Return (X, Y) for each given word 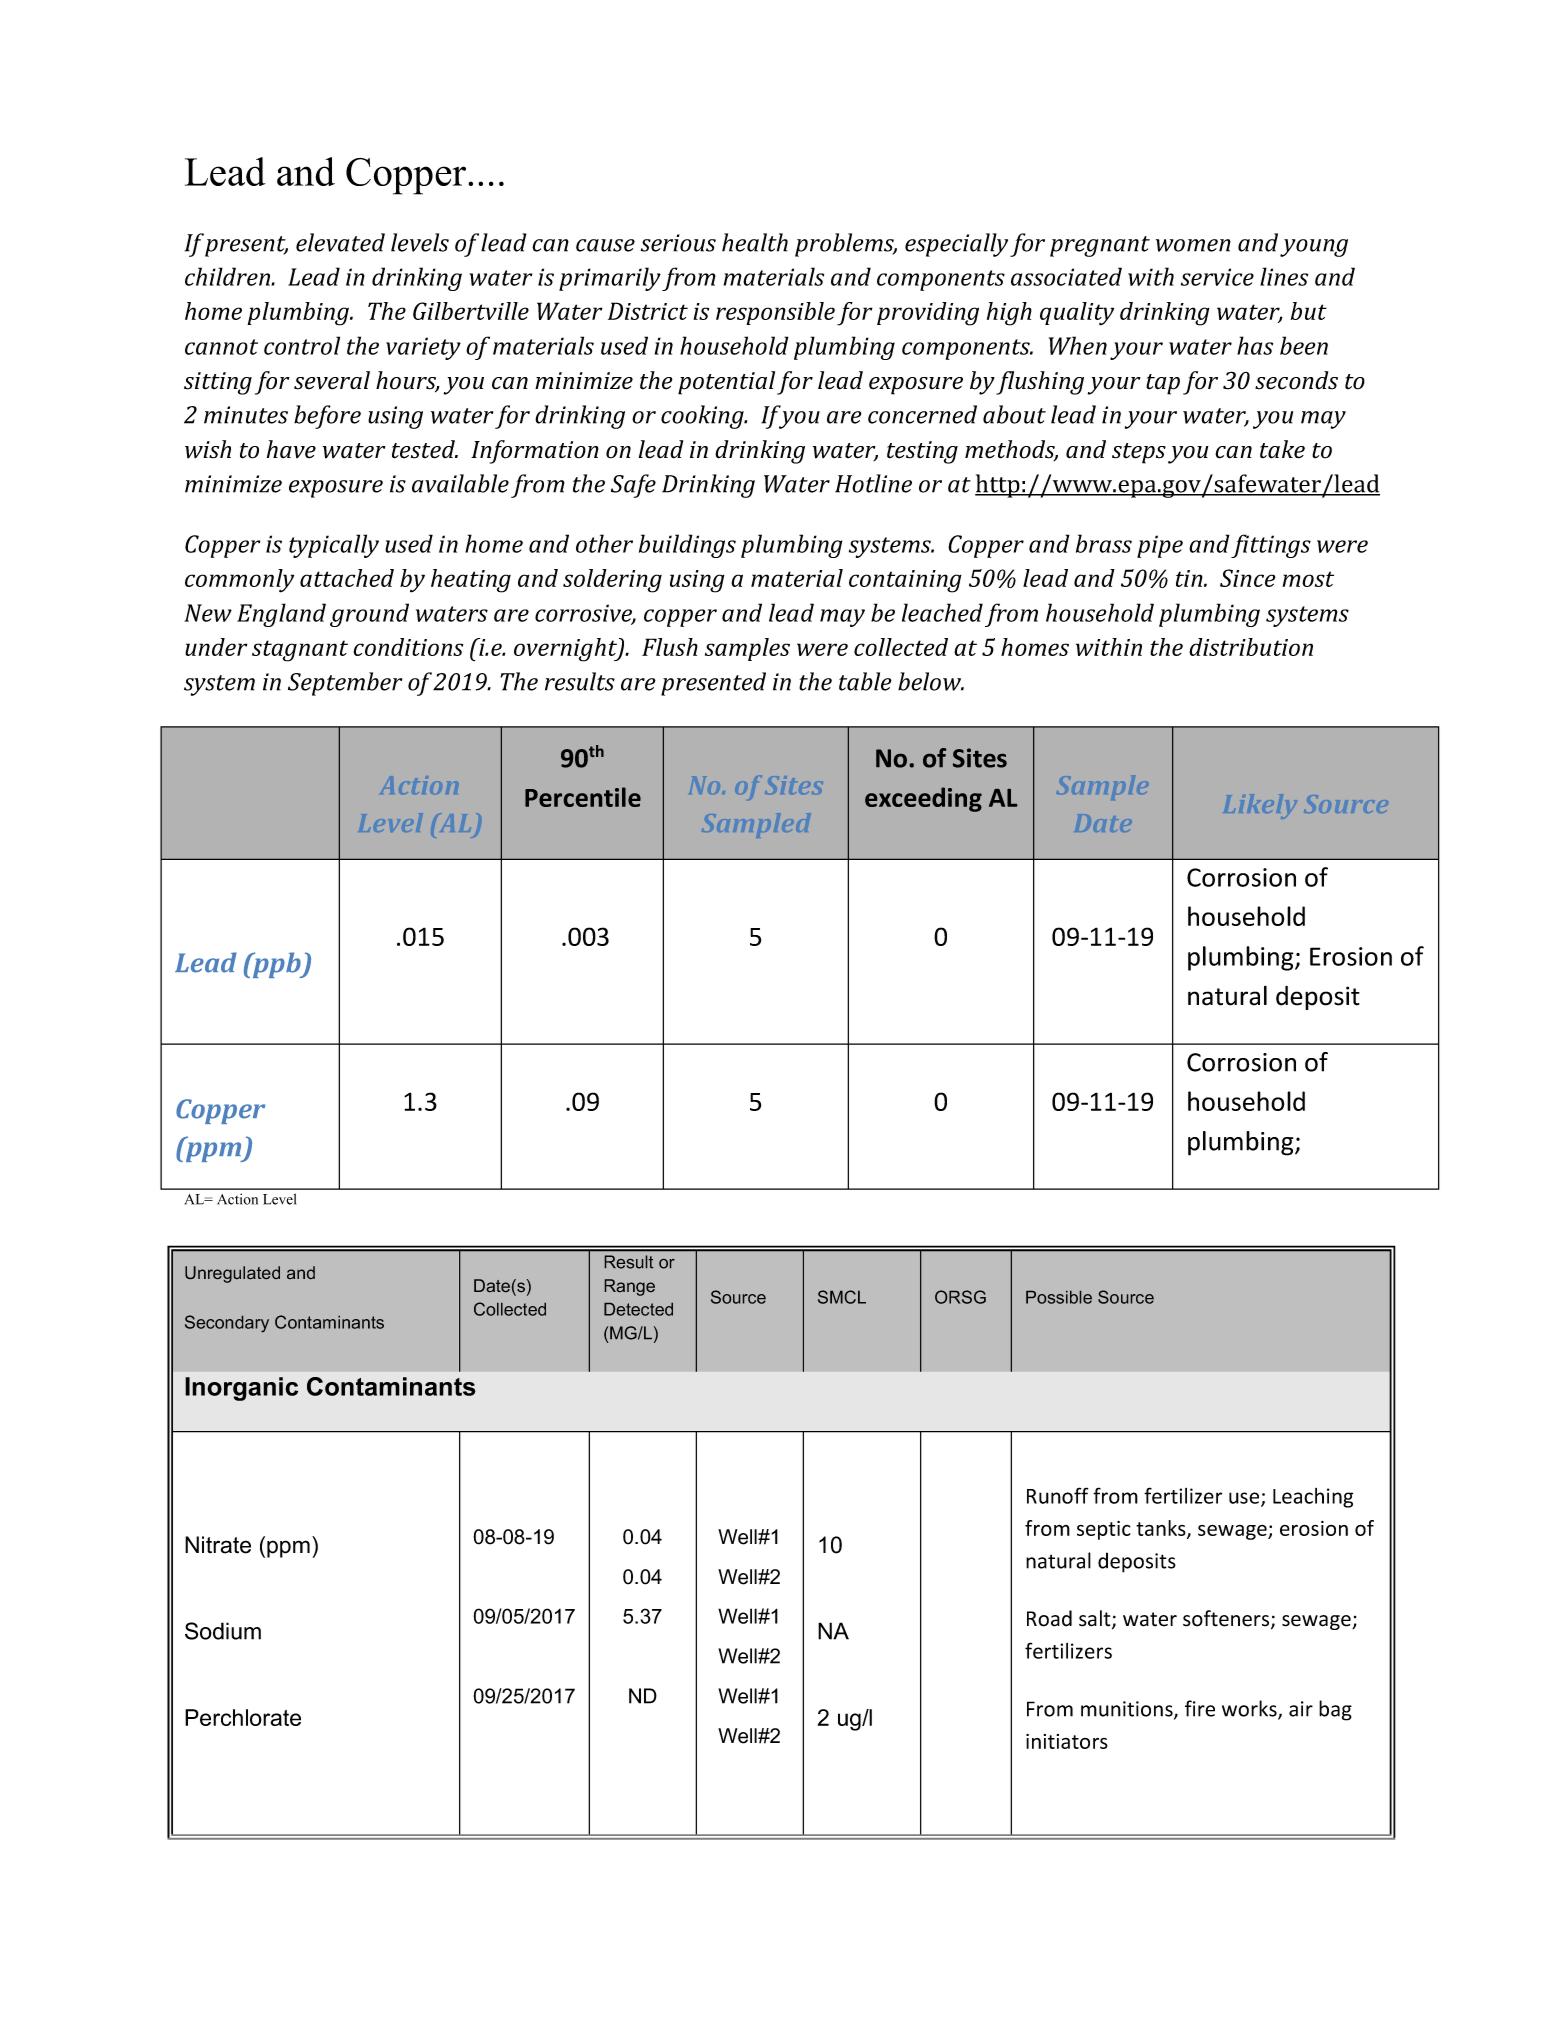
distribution (1251, 647)
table (865, 681)
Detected (638, 1309)
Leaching (1313, 1498)
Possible (1059, 1297)
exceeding (923, 799)
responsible (775, 313)
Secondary (227, 1323)
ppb (277, 965)
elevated (340, 242)
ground (369, 615)
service (1217, 277)
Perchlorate (243, 1717)
